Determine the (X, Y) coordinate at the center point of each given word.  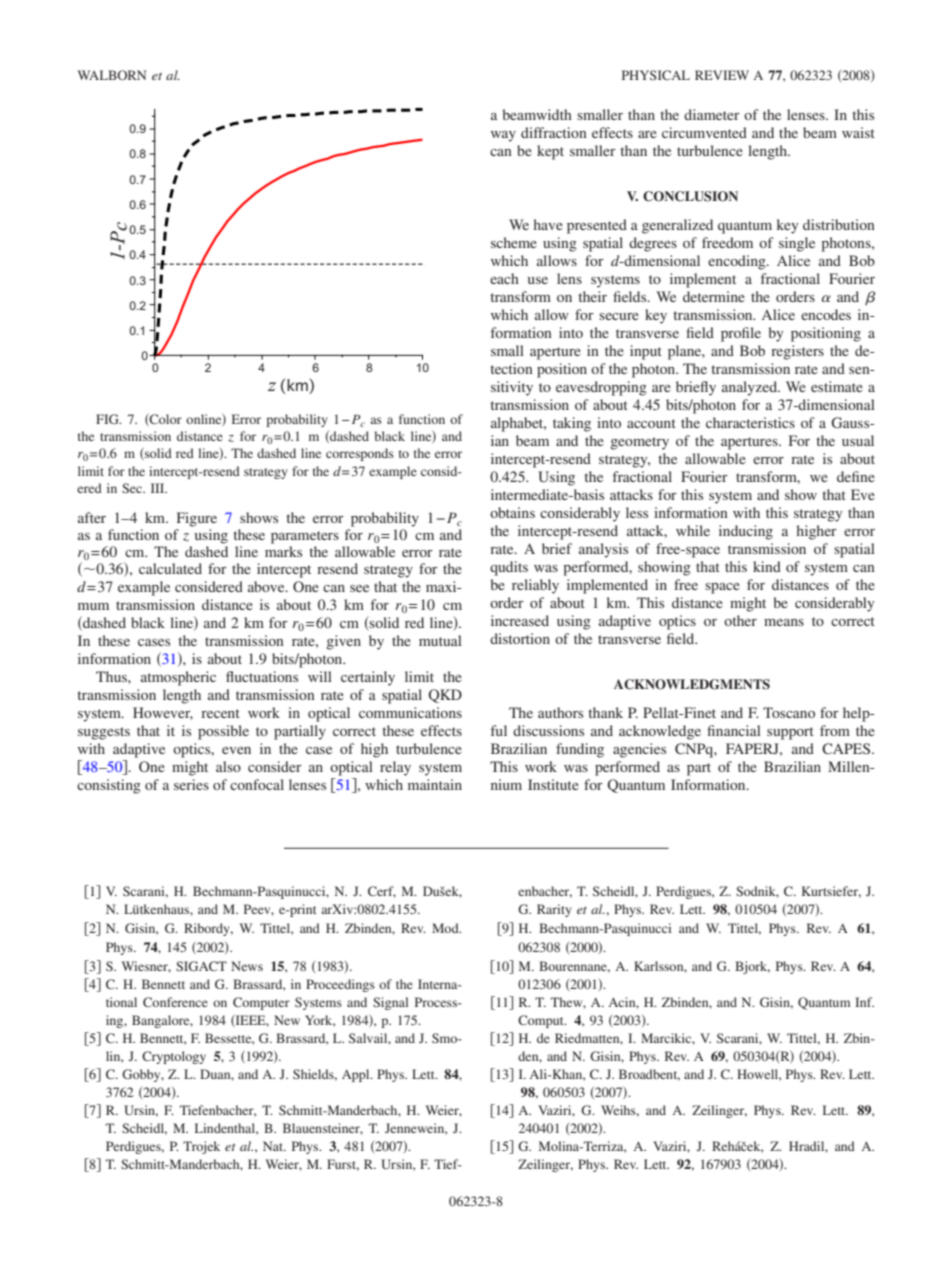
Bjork (752, 967)
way (503, 136)
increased (520, 620)
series (191, 784)
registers (797, 352)
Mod (446, 928)
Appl (357, 1075)
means (784, 622)
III (159, 488)
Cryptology (174, 1057)
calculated (170, 568)
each (504, 278)
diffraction (554, 132)
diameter (712, 114)
